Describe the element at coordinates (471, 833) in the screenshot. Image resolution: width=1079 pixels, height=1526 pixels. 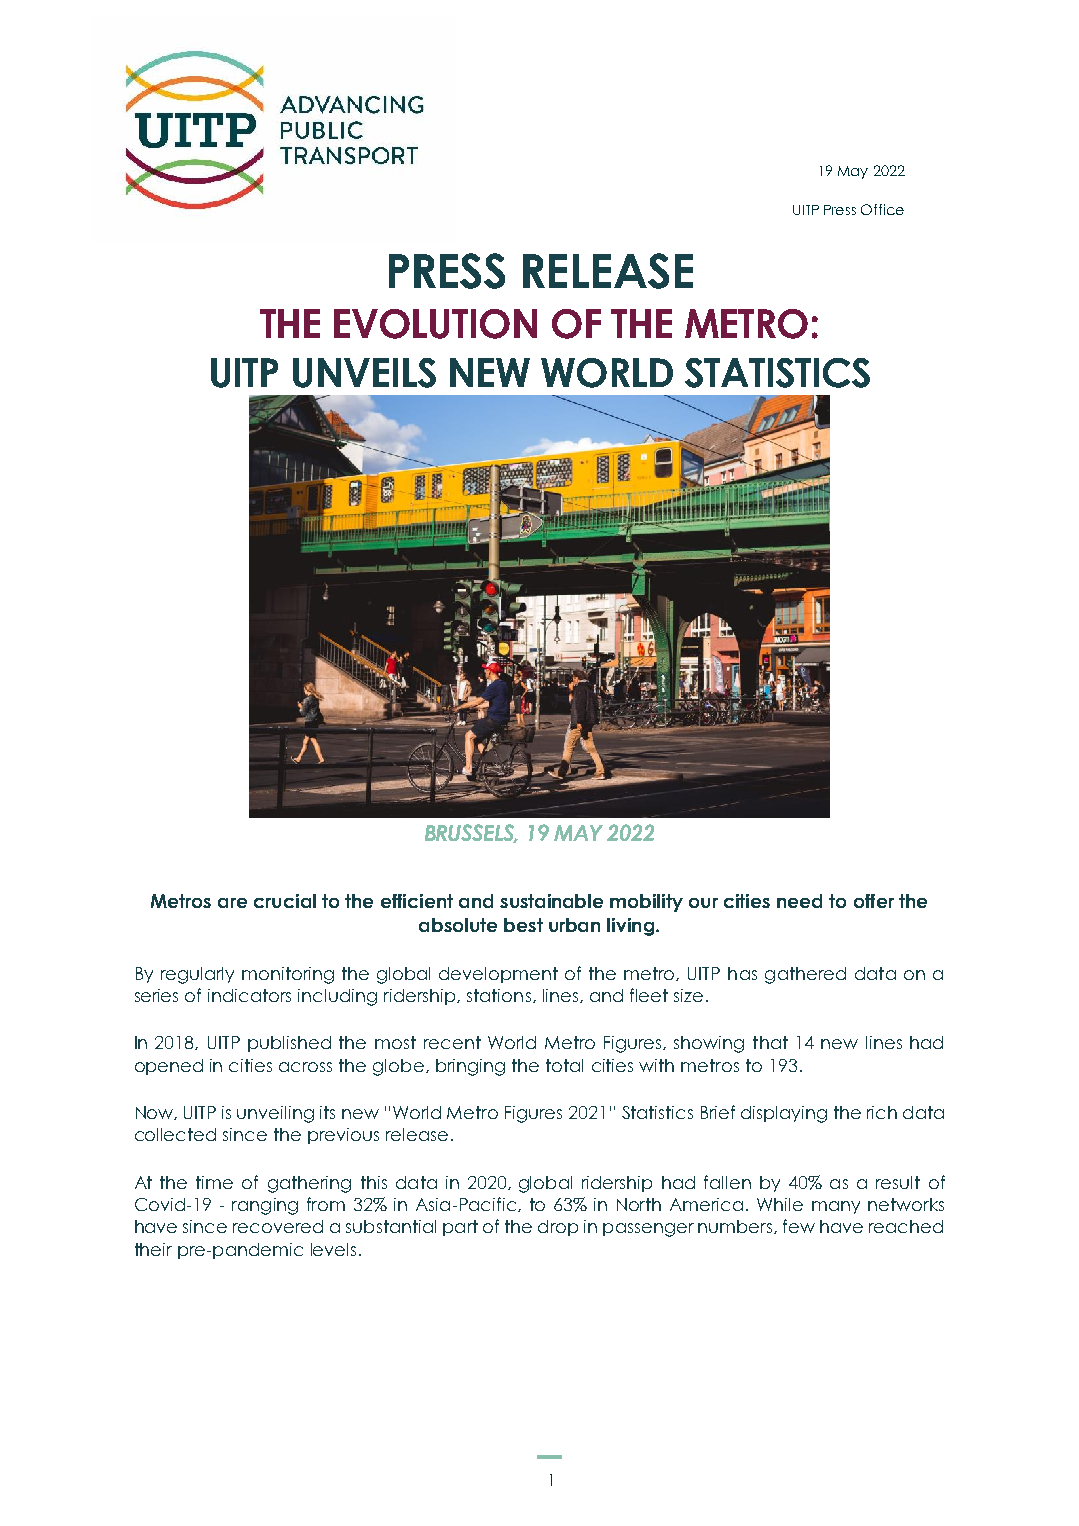
I see `BRUSSELS` at that location.
